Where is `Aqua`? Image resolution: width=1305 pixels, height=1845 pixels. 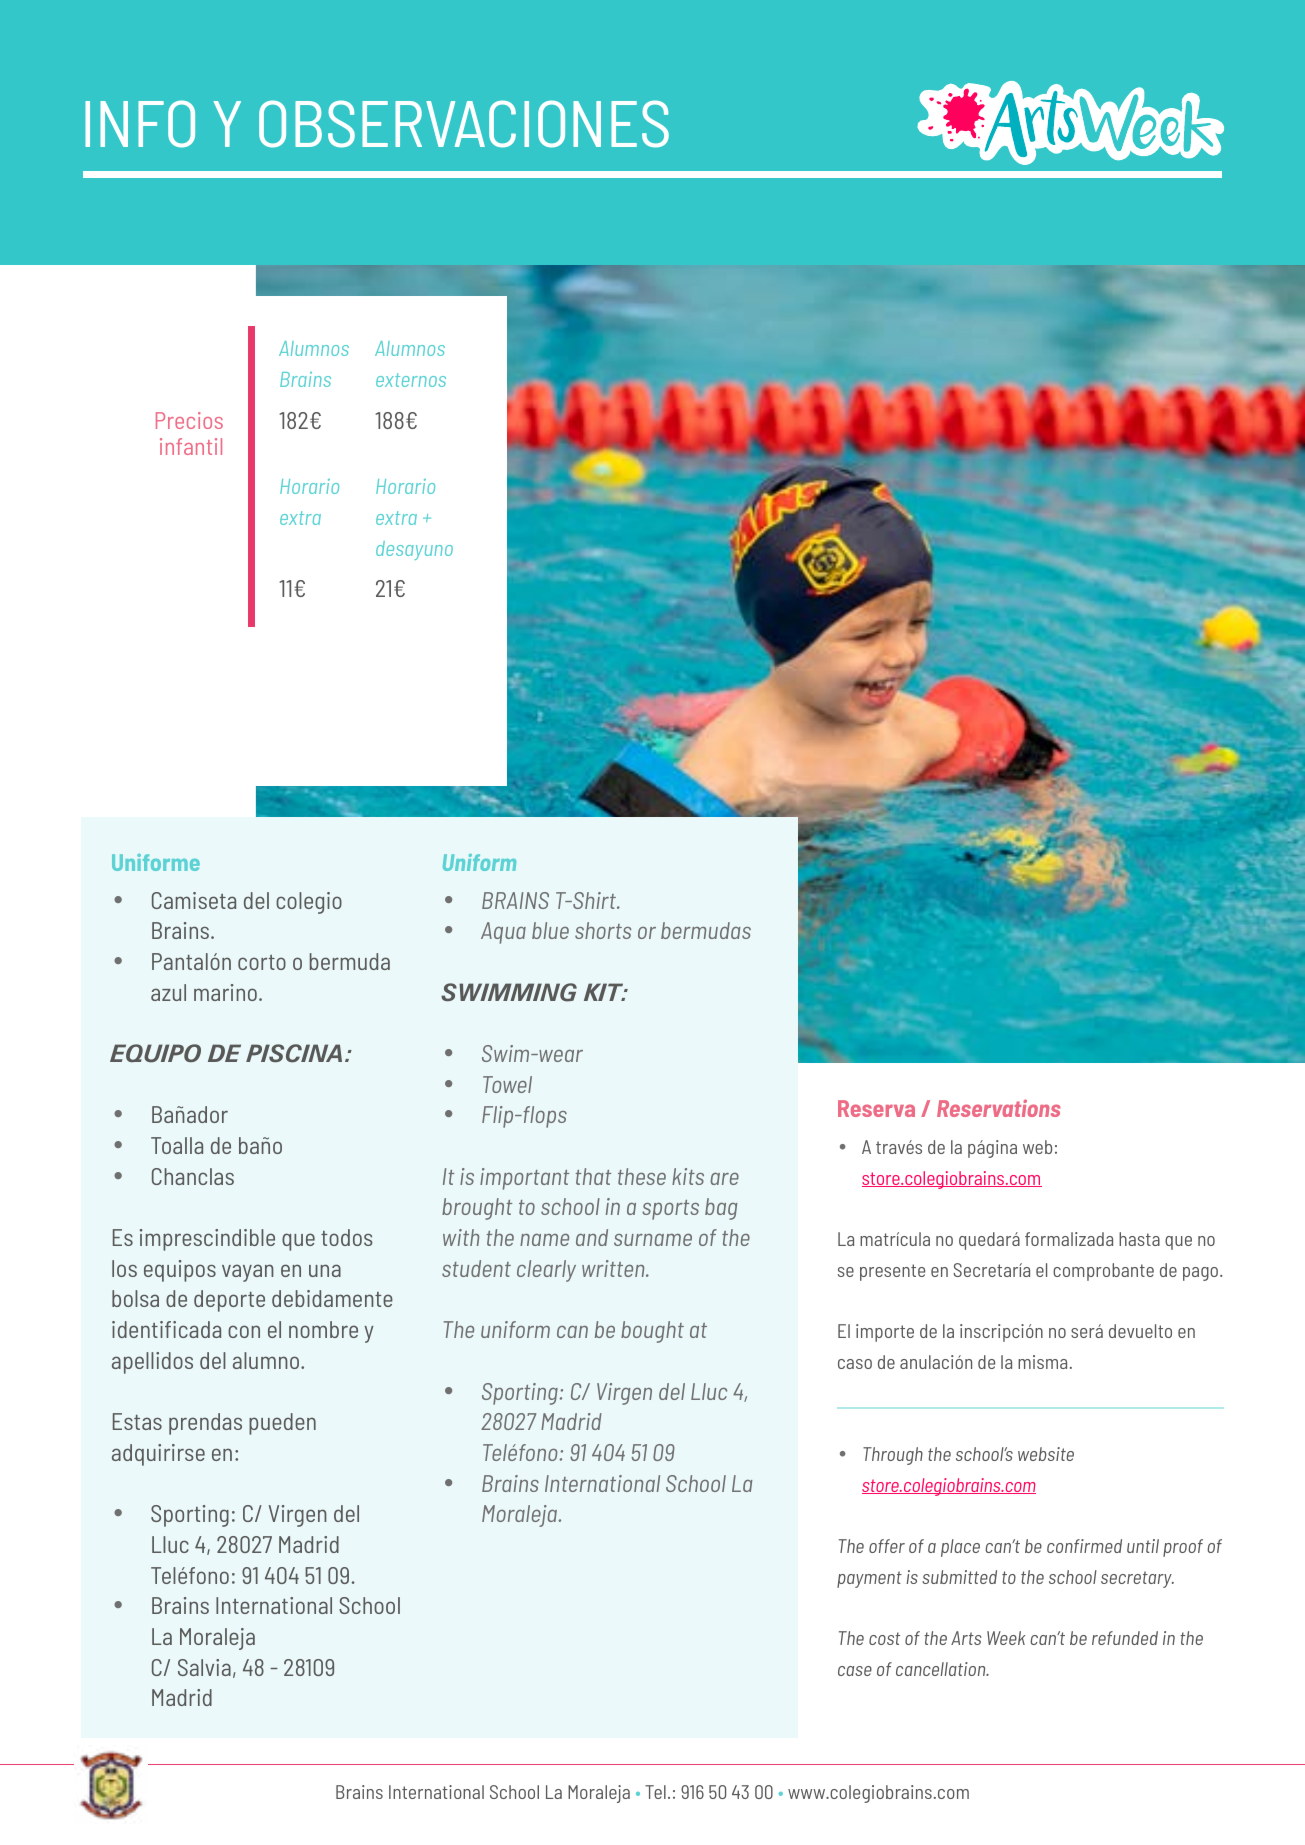 Aqua is located at coordinates (503, 933).
